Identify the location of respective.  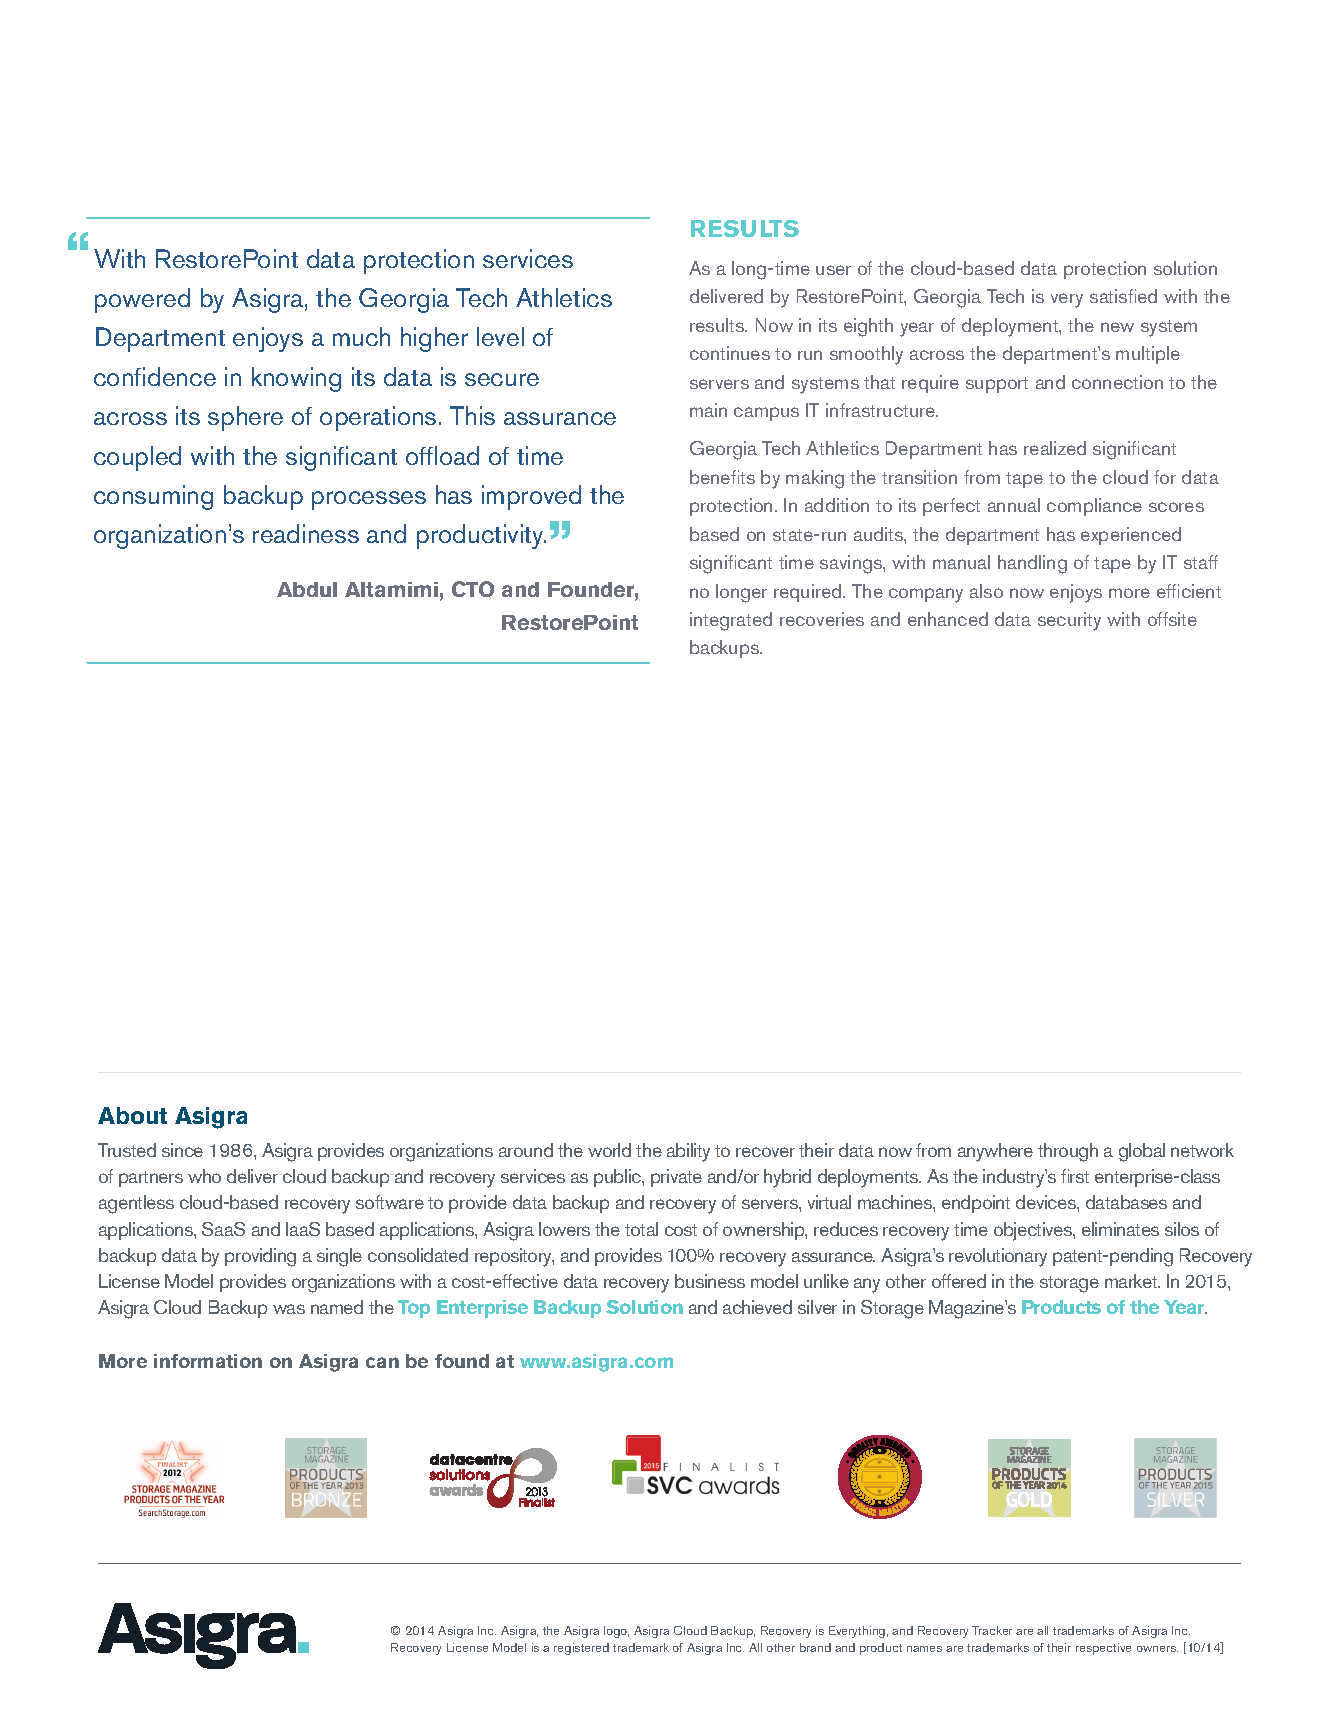
(1103, 1649).
